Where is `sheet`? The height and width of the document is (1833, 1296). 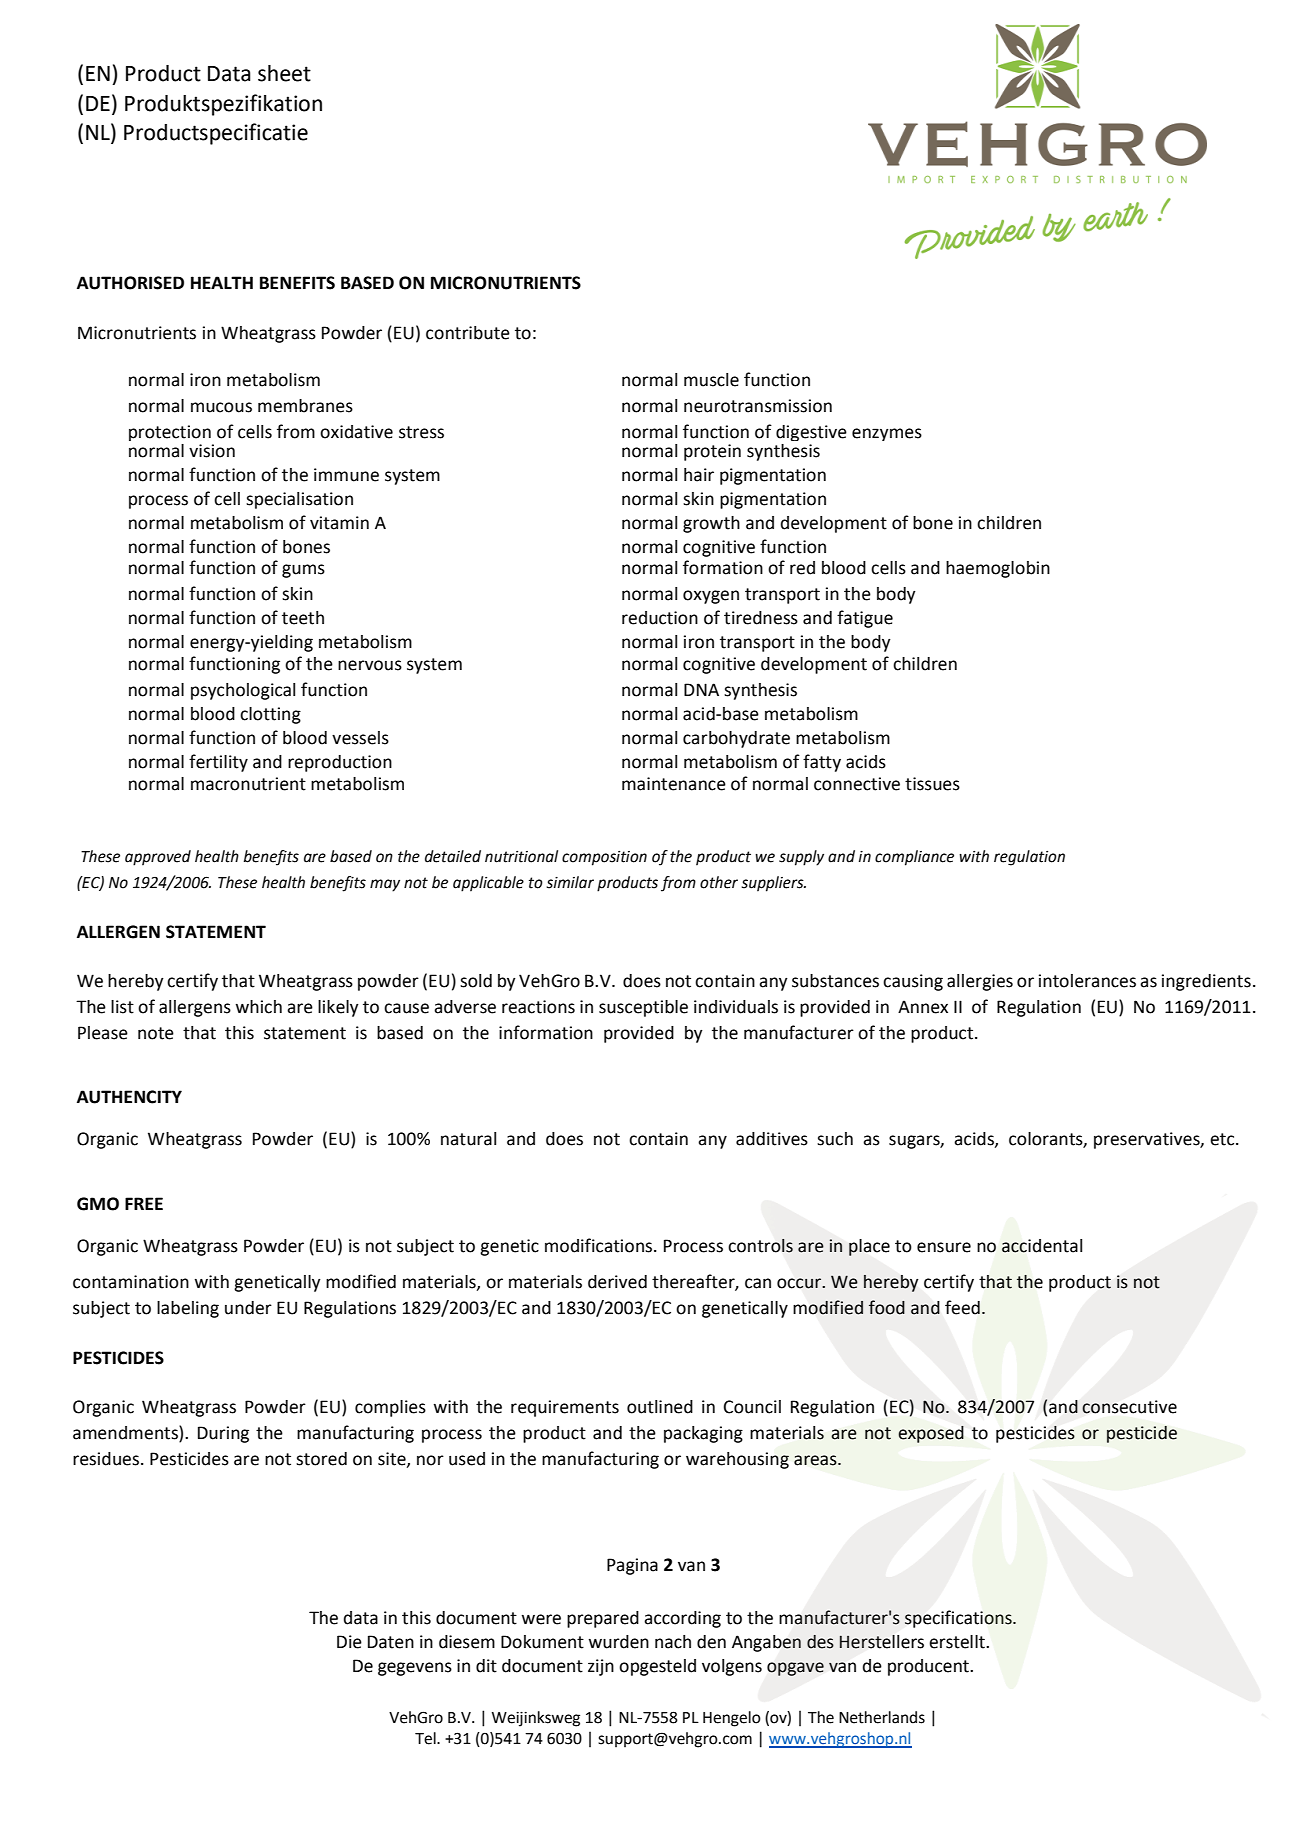
sheet is located at coordinates (284, 73).
